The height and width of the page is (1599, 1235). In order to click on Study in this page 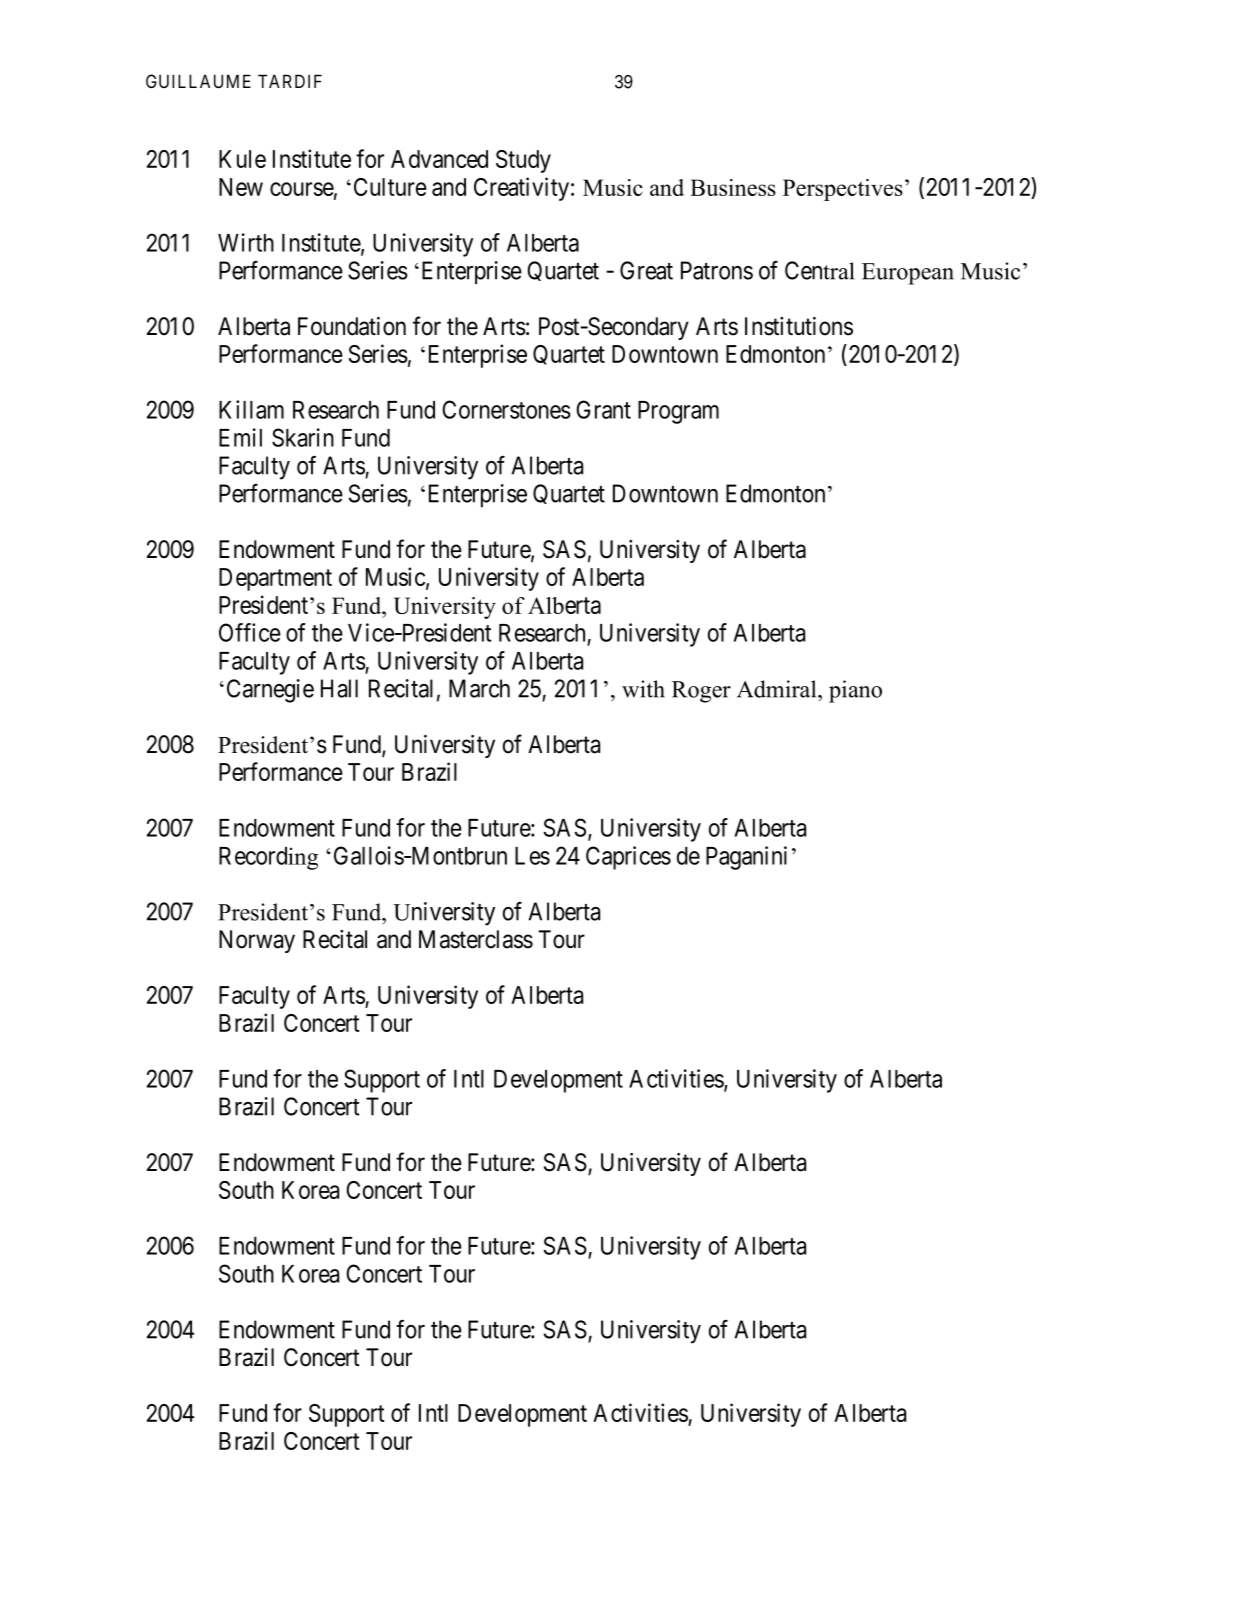, I will do `click(523, 161)`.
